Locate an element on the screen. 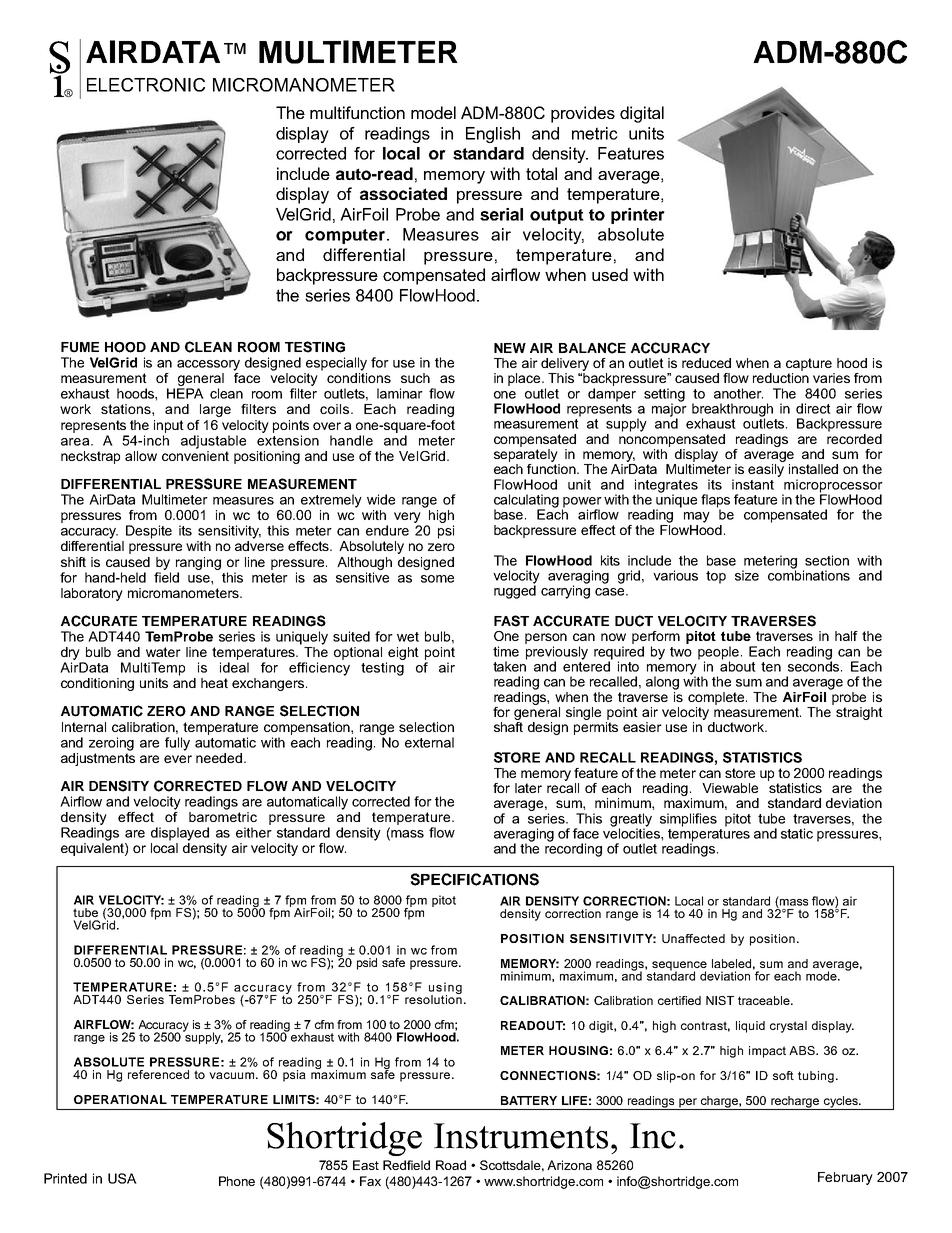  allow is located at coordinates (141, 456).
